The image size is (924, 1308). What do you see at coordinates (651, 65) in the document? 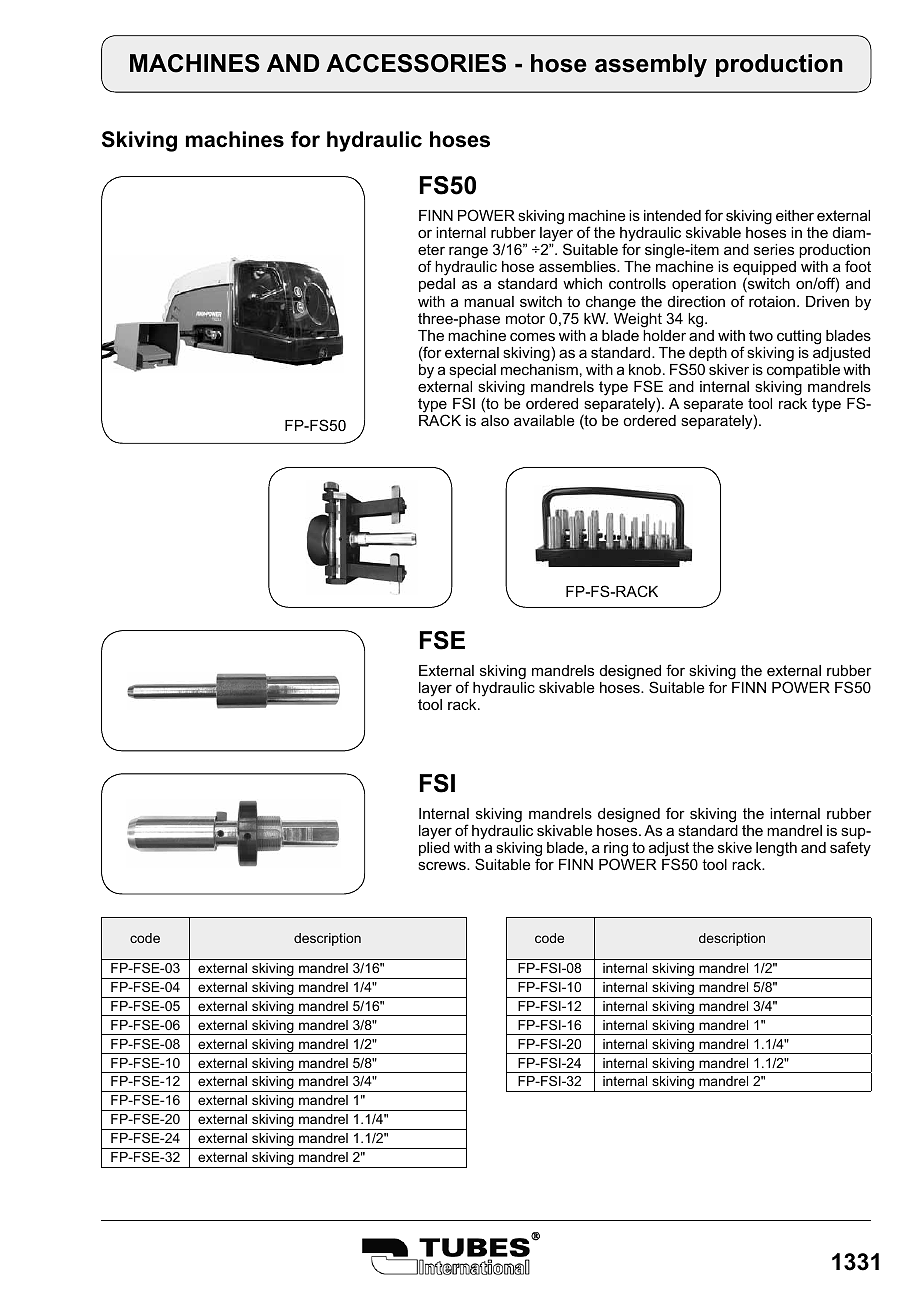
I see `assembly` at bounding box center [651, 65].
